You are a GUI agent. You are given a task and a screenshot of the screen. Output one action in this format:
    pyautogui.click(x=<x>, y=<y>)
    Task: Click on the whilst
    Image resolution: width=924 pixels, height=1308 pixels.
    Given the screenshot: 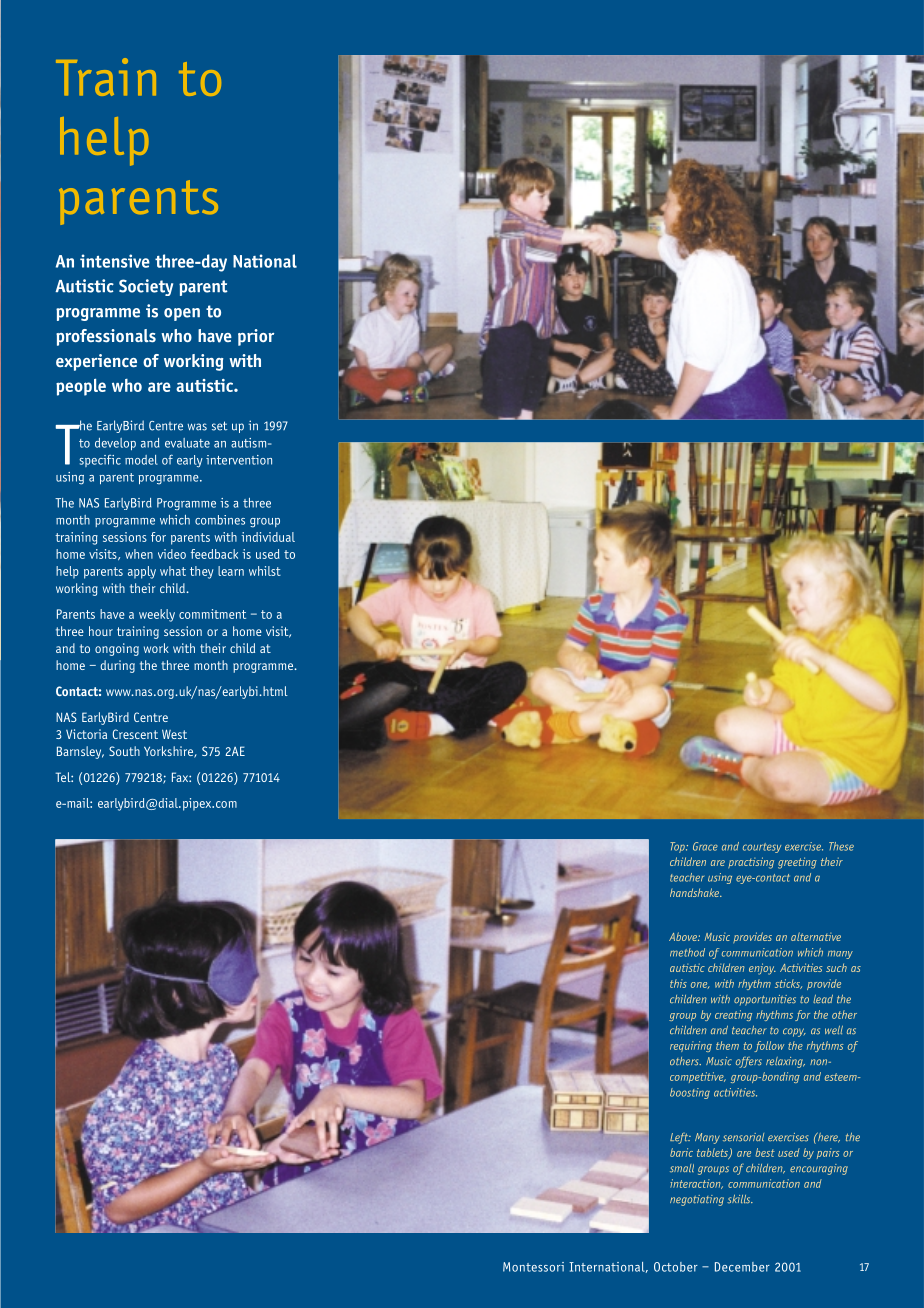 What is the action you would take?
    pyautogui.click(x=265, y=571)
